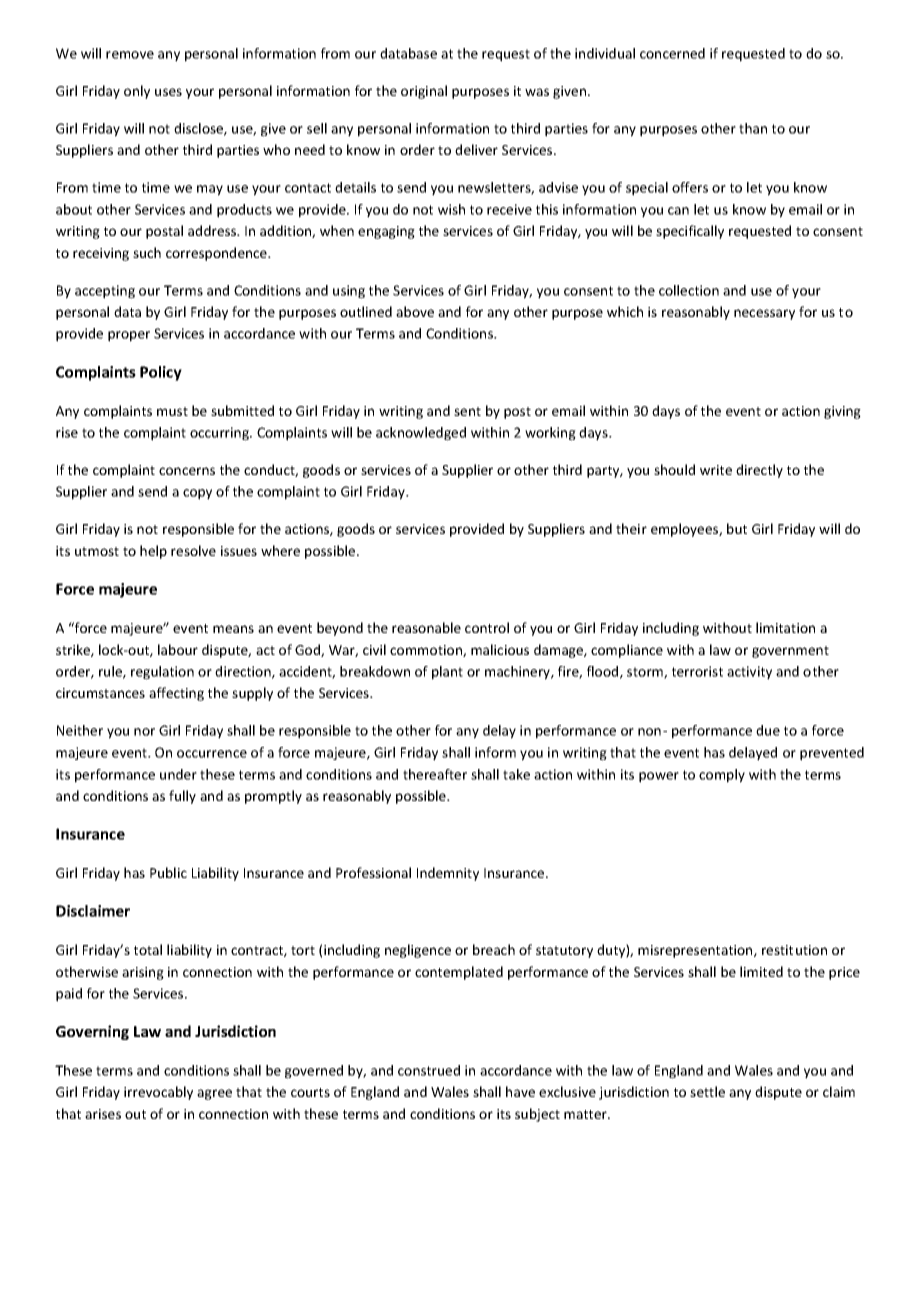 This page has width=924, height=1308. I want to click on original, so click(424, 92).
